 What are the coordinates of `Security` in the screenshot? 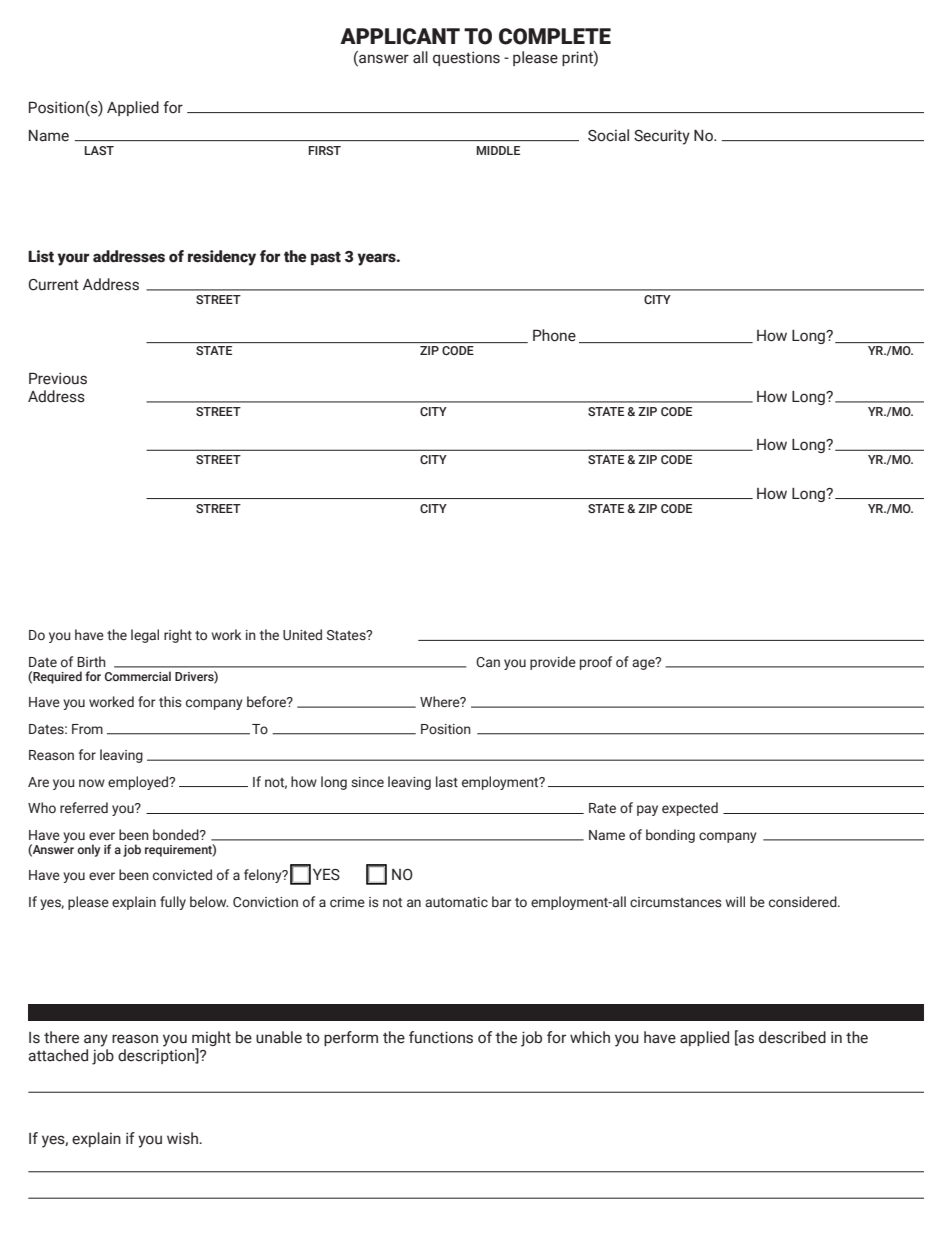 It's located at (662, 137).
